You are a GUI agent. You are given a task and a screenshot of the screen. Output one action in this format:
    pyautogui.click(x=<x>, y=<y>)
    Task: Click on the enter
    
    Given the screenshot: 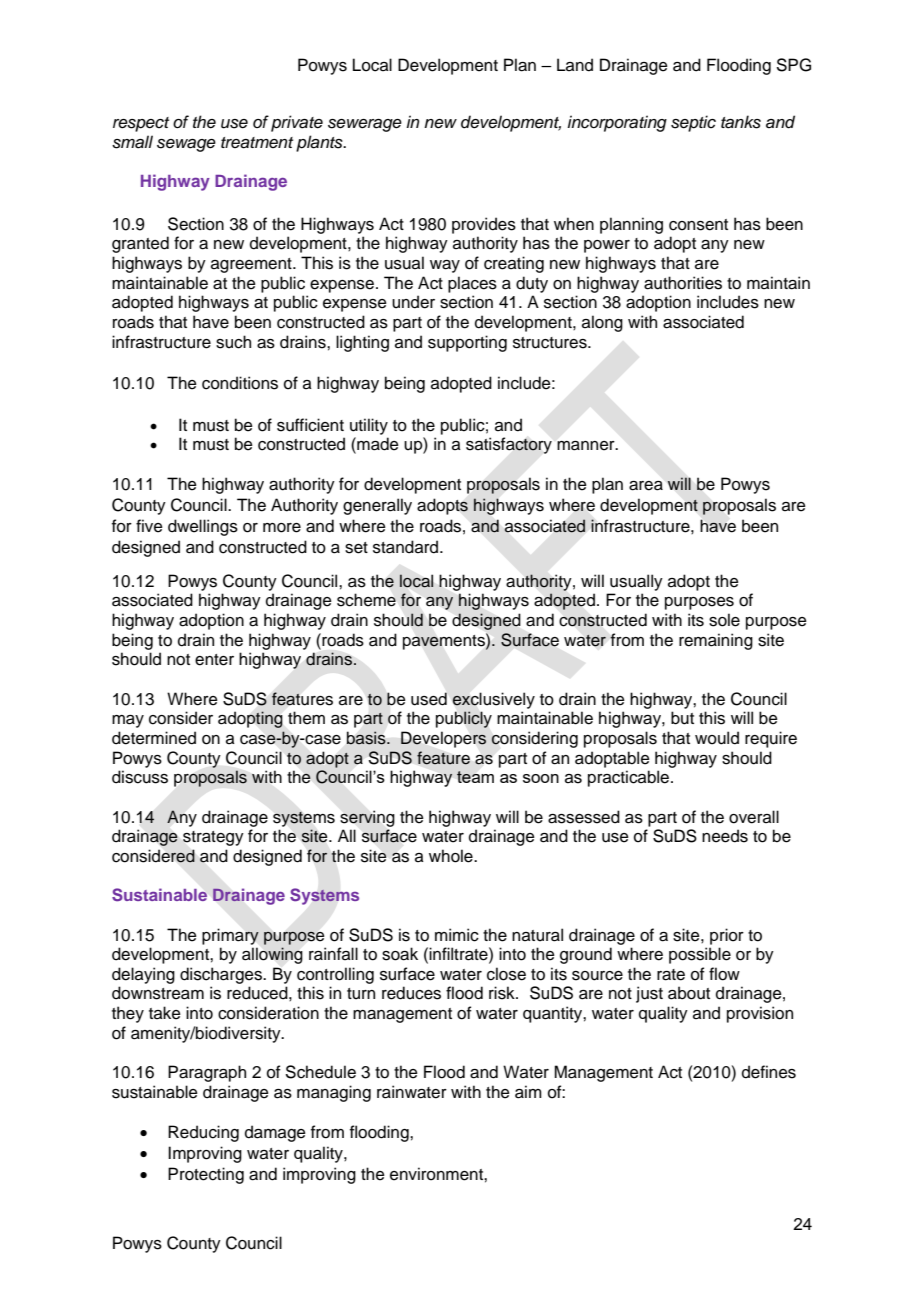 What is the action you would take?
    pyautogui.click(x=214, y=660)
